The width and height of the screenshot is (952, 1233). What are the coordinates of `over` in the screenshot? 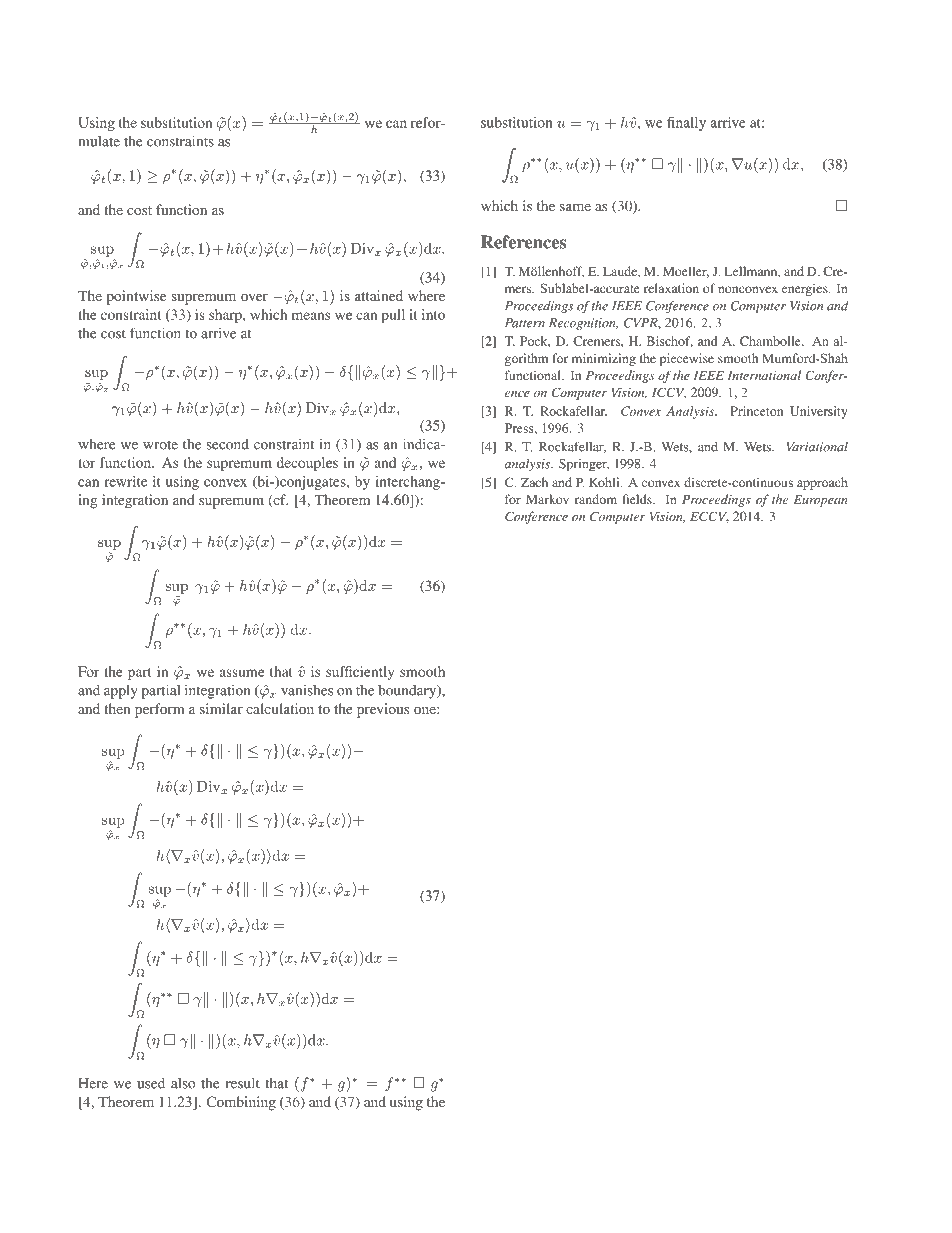 It's located at (254, 297).
